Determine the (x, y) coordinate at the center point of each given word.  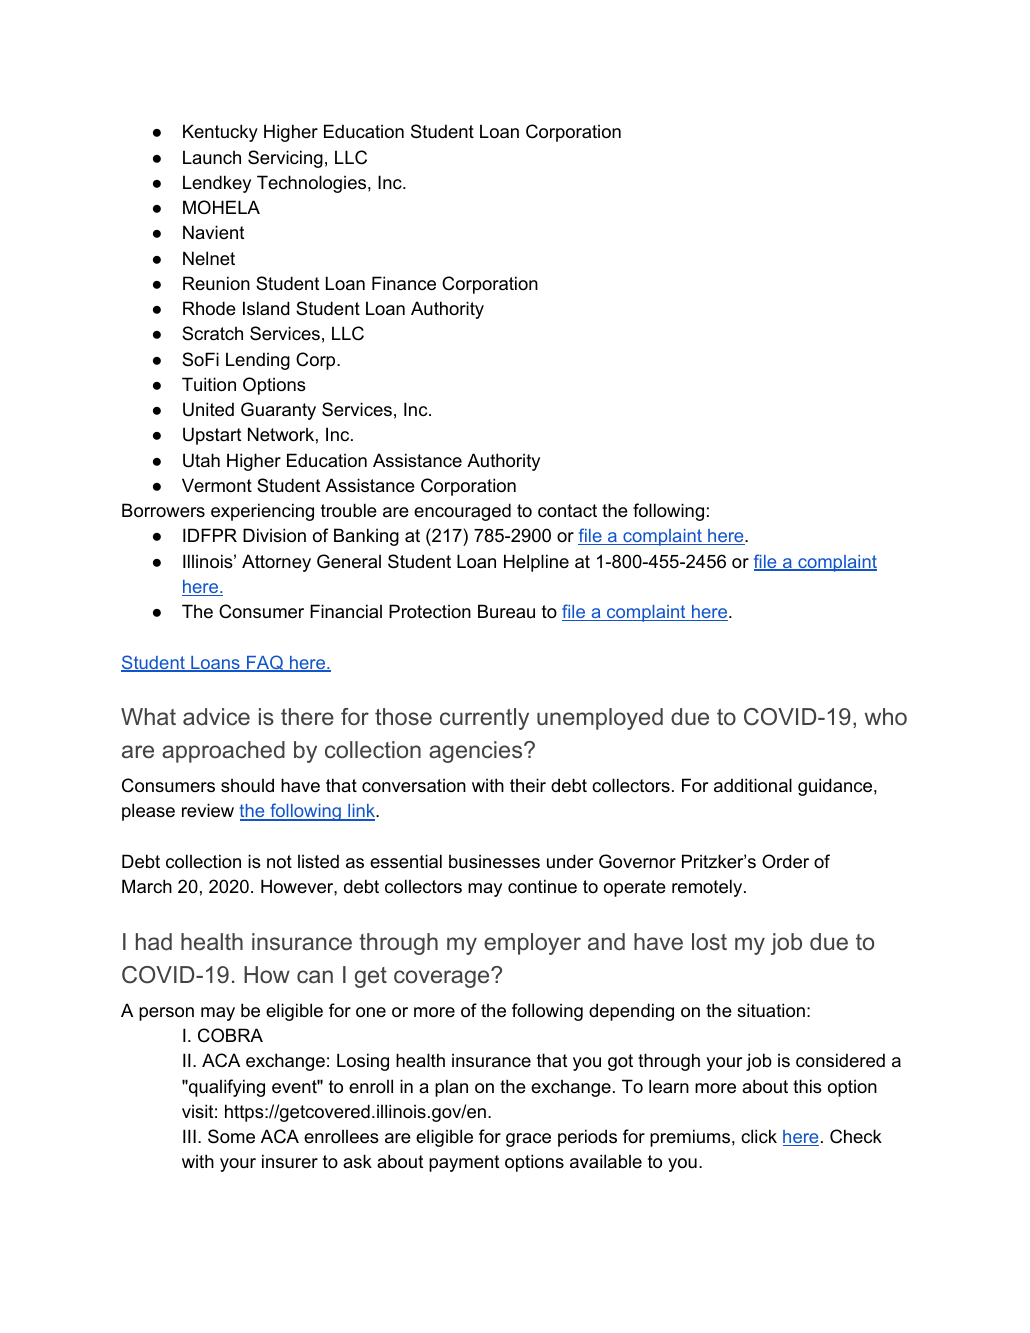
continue (542, 886)
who (886, 716)
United (208, 409)
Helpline (536, 563)
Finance (404, 283)
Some (231, 1136)
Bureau (506, 611)
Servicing (285, 159)
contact (567, 511)
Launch (212, 157)
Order (785, 861)
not (279, 861)
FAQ (265, 663)
